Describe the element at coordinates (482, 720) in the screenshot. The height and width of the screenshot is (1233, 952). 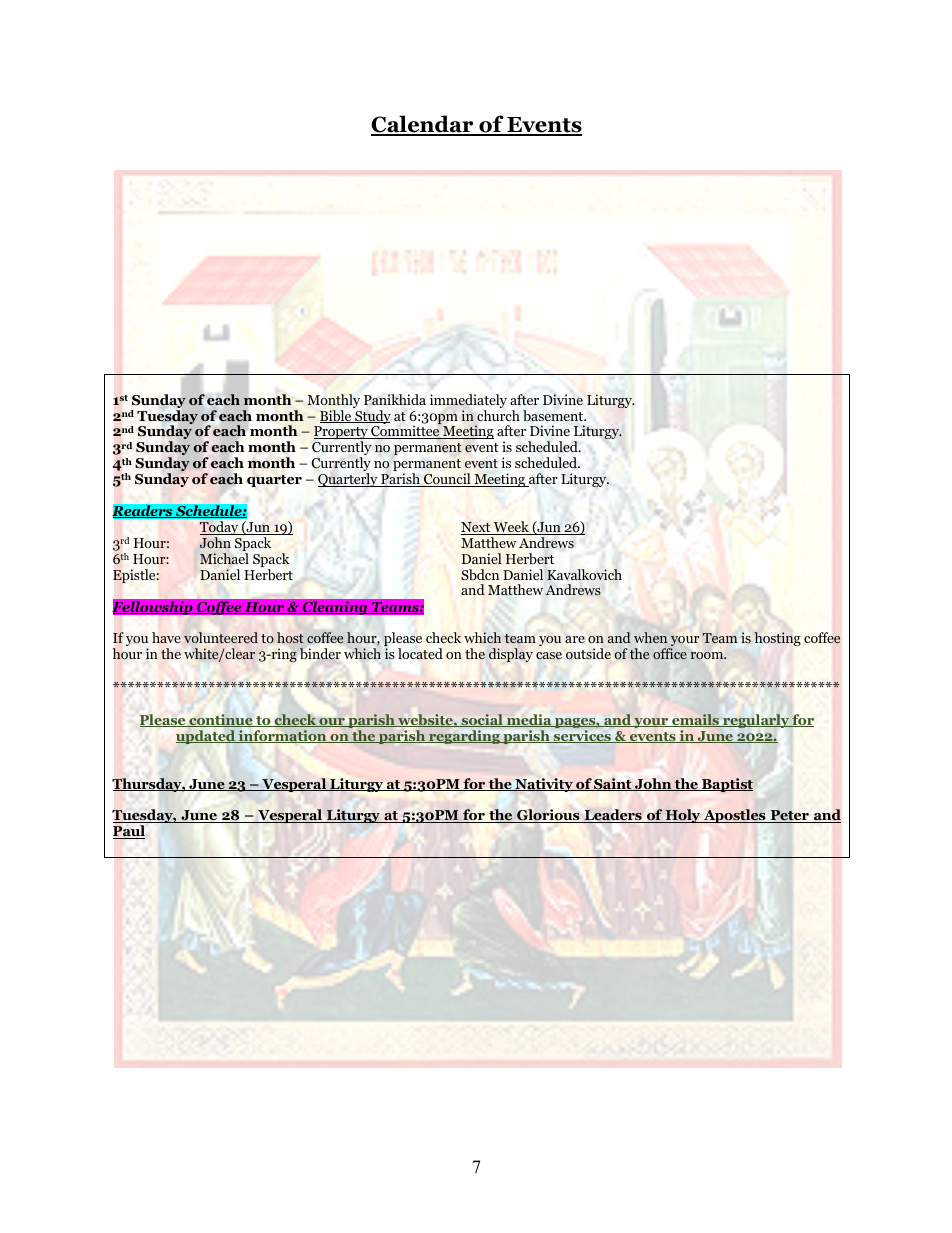
I see `social` at that location.
